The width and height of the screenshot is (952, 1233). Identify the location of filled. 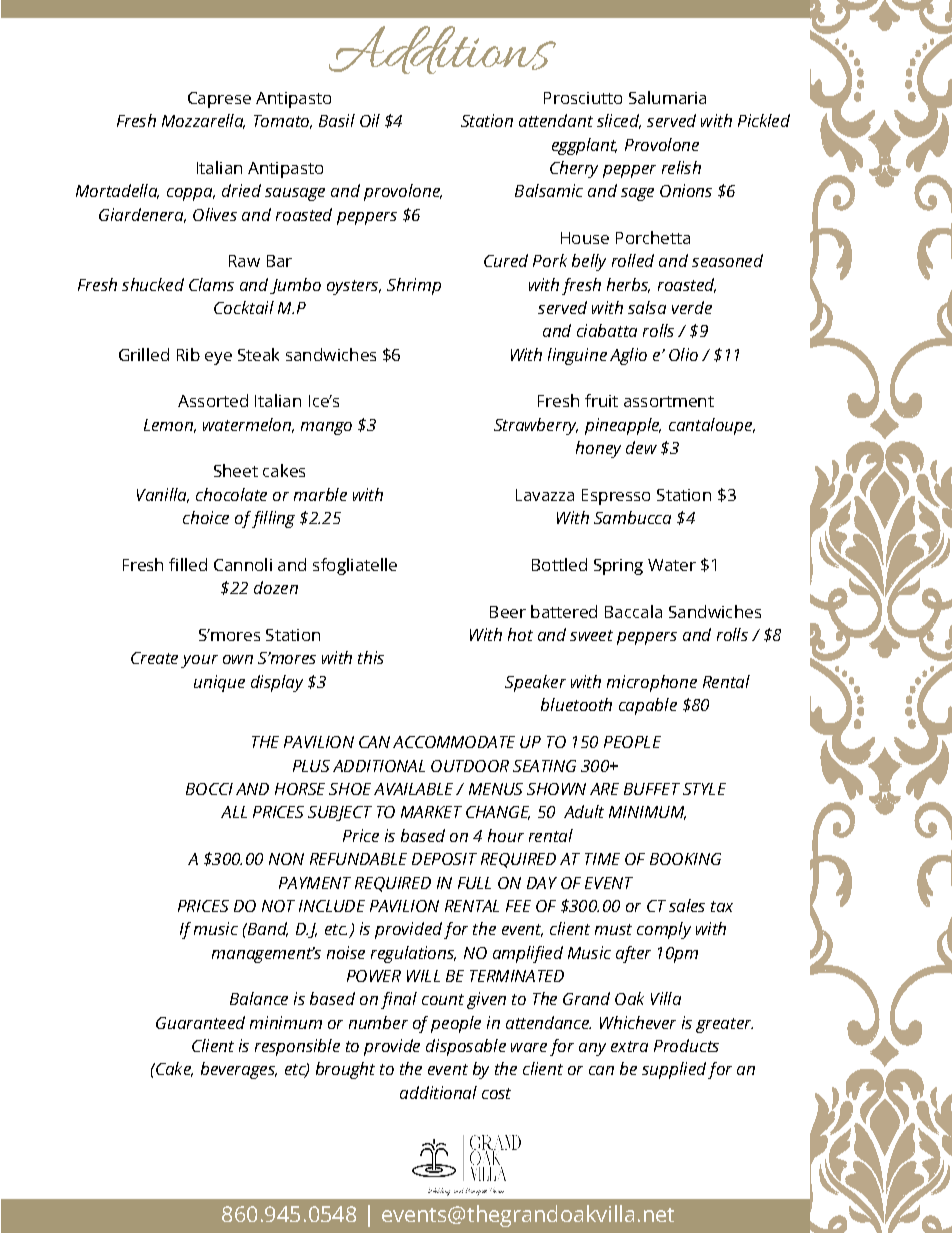
(188, 564).
